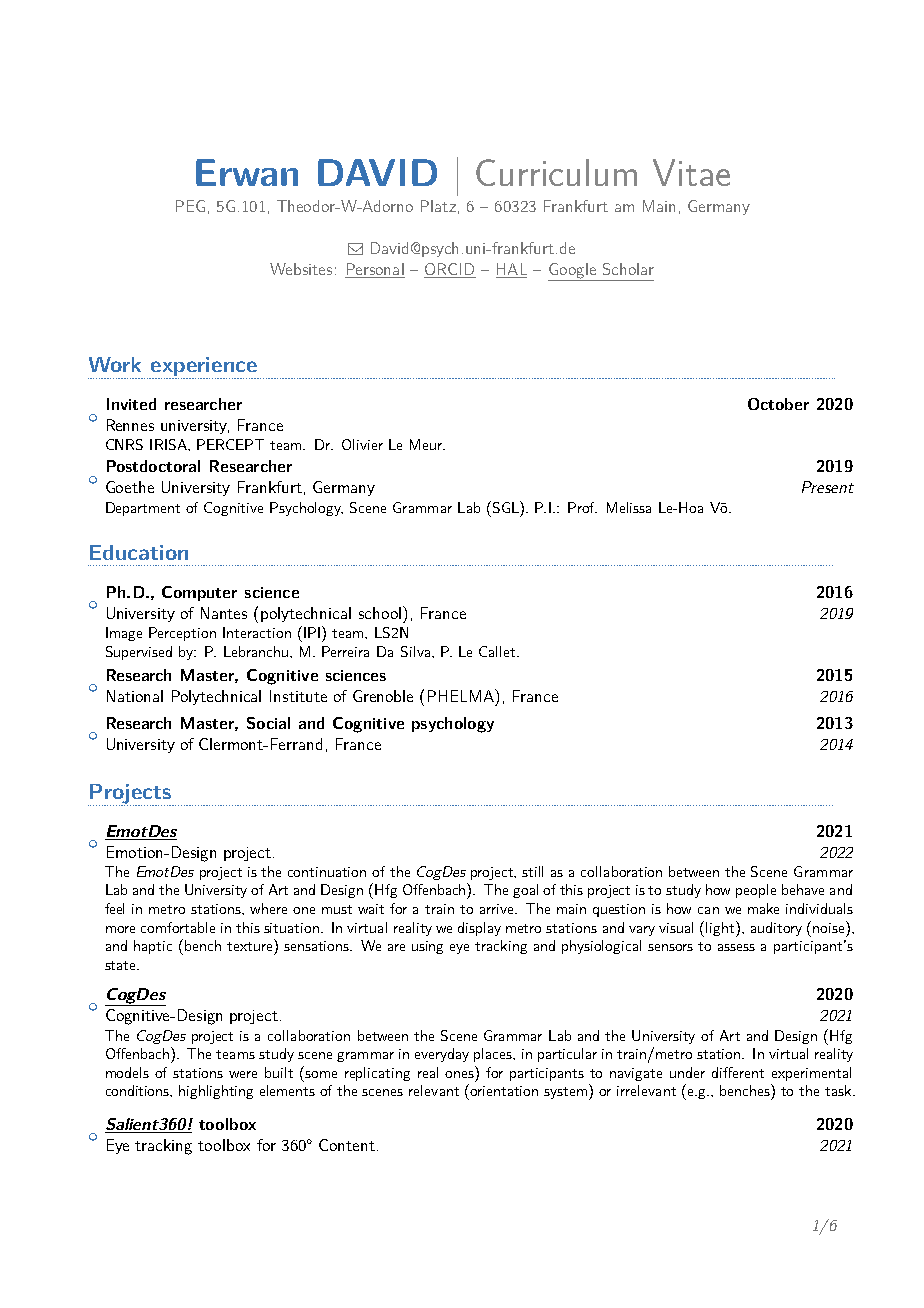 The width and height of the screenshot is (924, 1308). I want to click on orientation, so click(503, 1090).
